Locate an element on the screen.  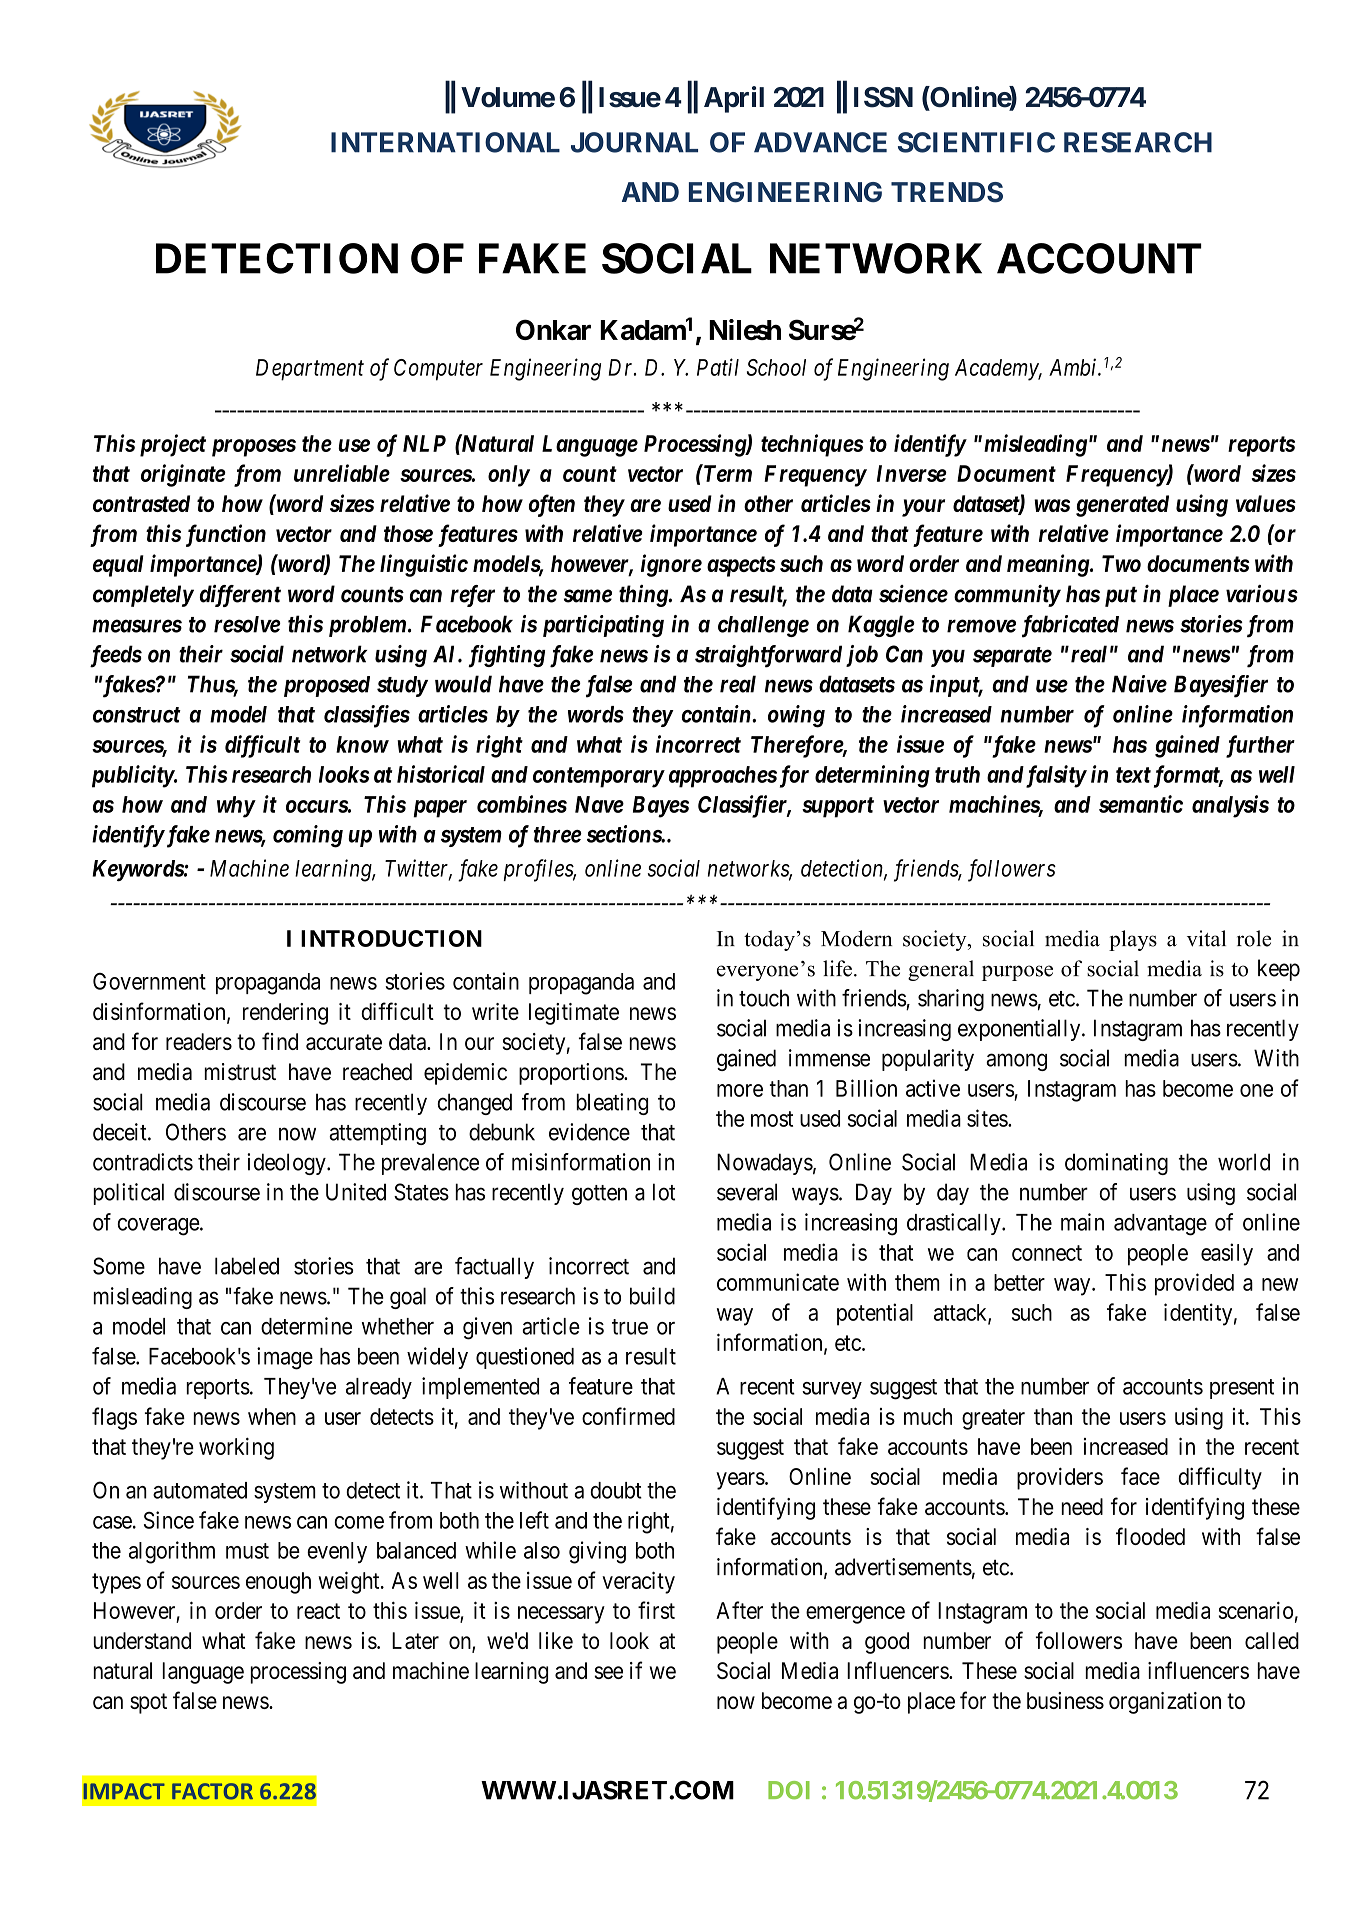
provided is located at coordinates (1194, 1284).
